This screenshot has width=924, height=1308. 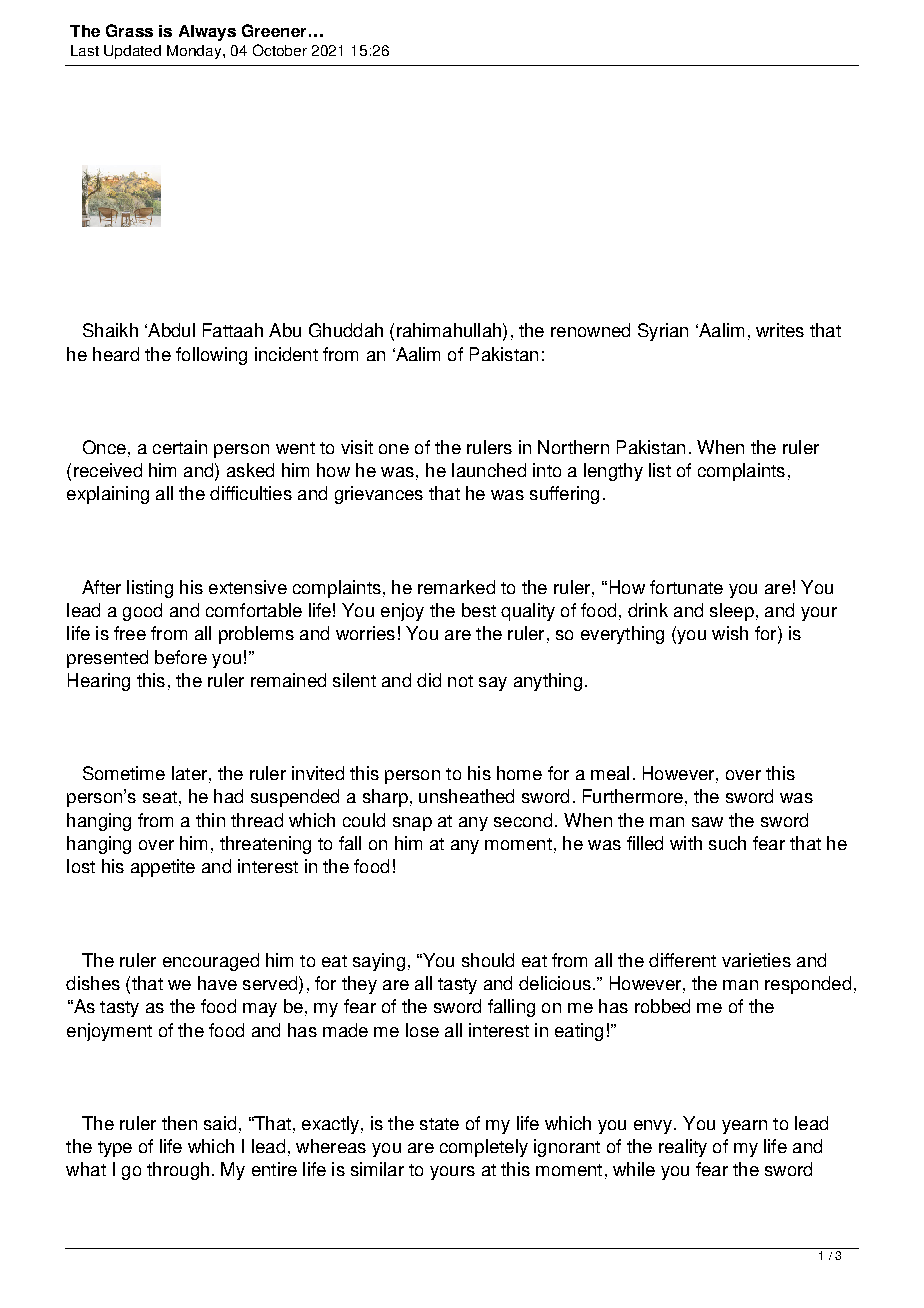 What do you see at coordinates (780, 330) in the screenshot?
I see `writes` at bounding box center [780, 330].
